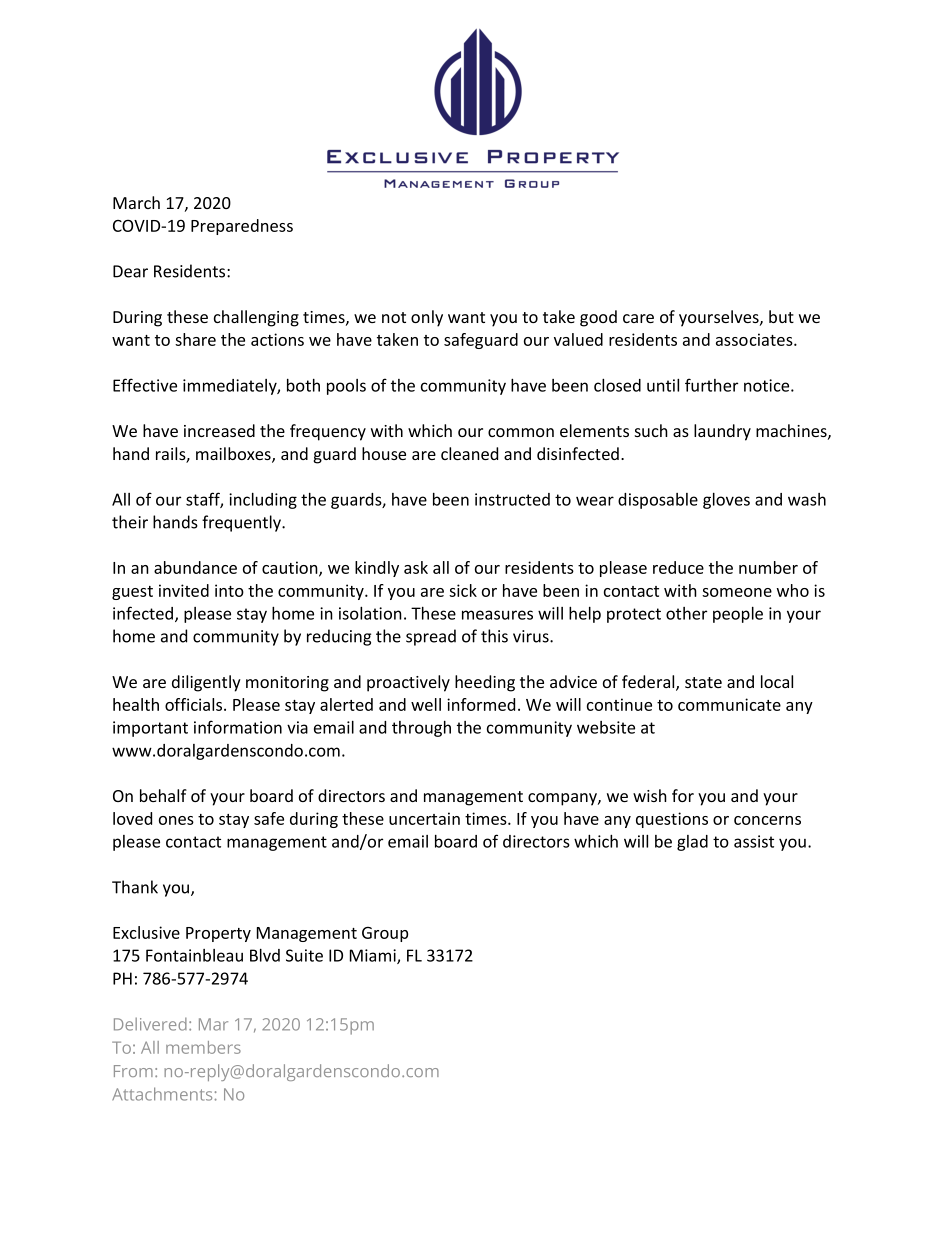 The height and width of the screenshot is (1233, 952). What do you see at coordinates (427, 318) in the screenshot?
I see `only` at bounding box center [427, 318].
